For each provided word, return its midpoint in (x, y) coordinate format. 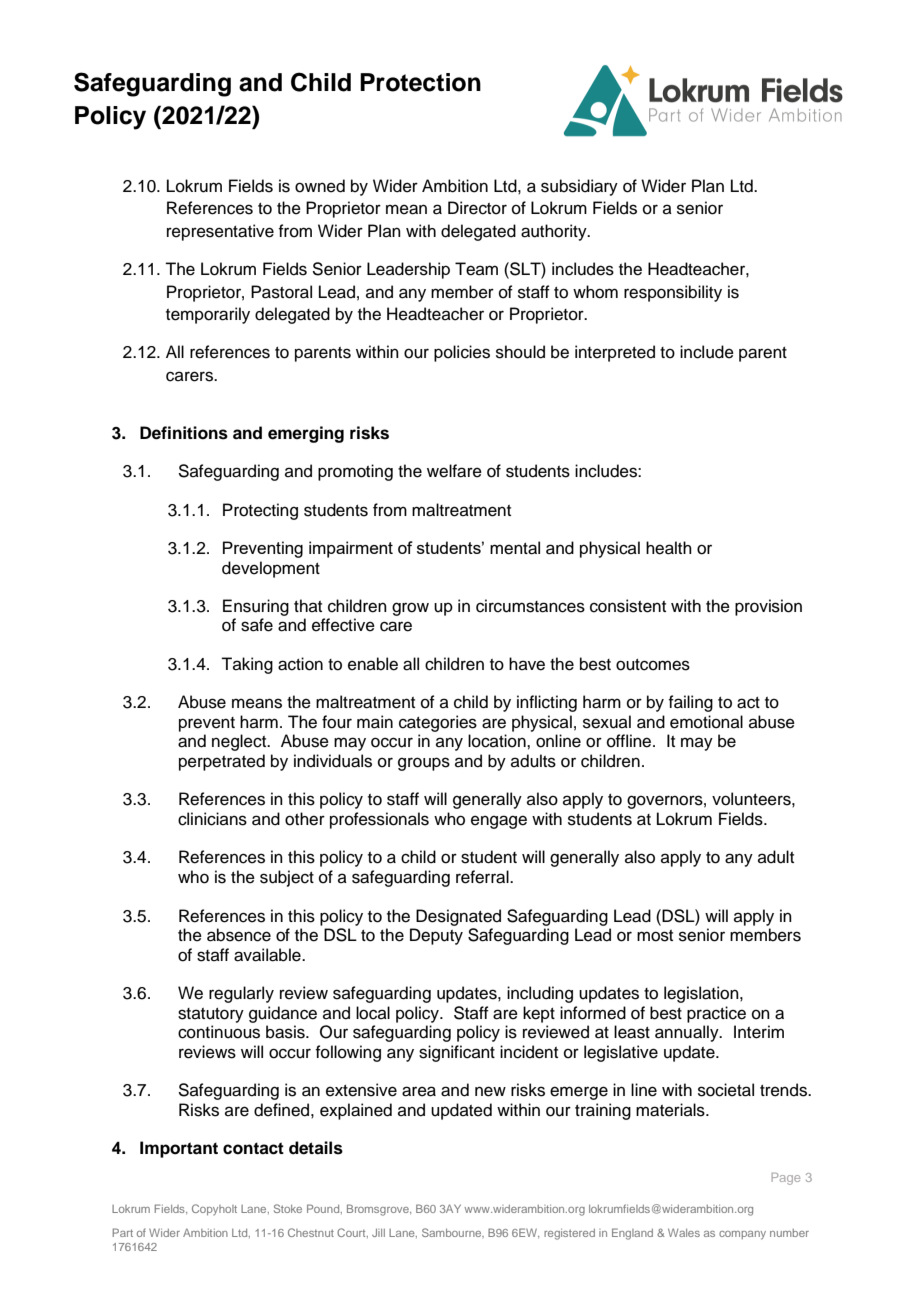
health (669, 548)
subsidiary (579, 187)
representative (220, 232)
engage (499, 822)
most (655, 936)
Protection (420, 82)
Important (179, 1149)
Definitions (184, 433)
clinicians (212, 819)
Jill (378, 1232)
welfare (454, 471)
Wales (684, 1232)
